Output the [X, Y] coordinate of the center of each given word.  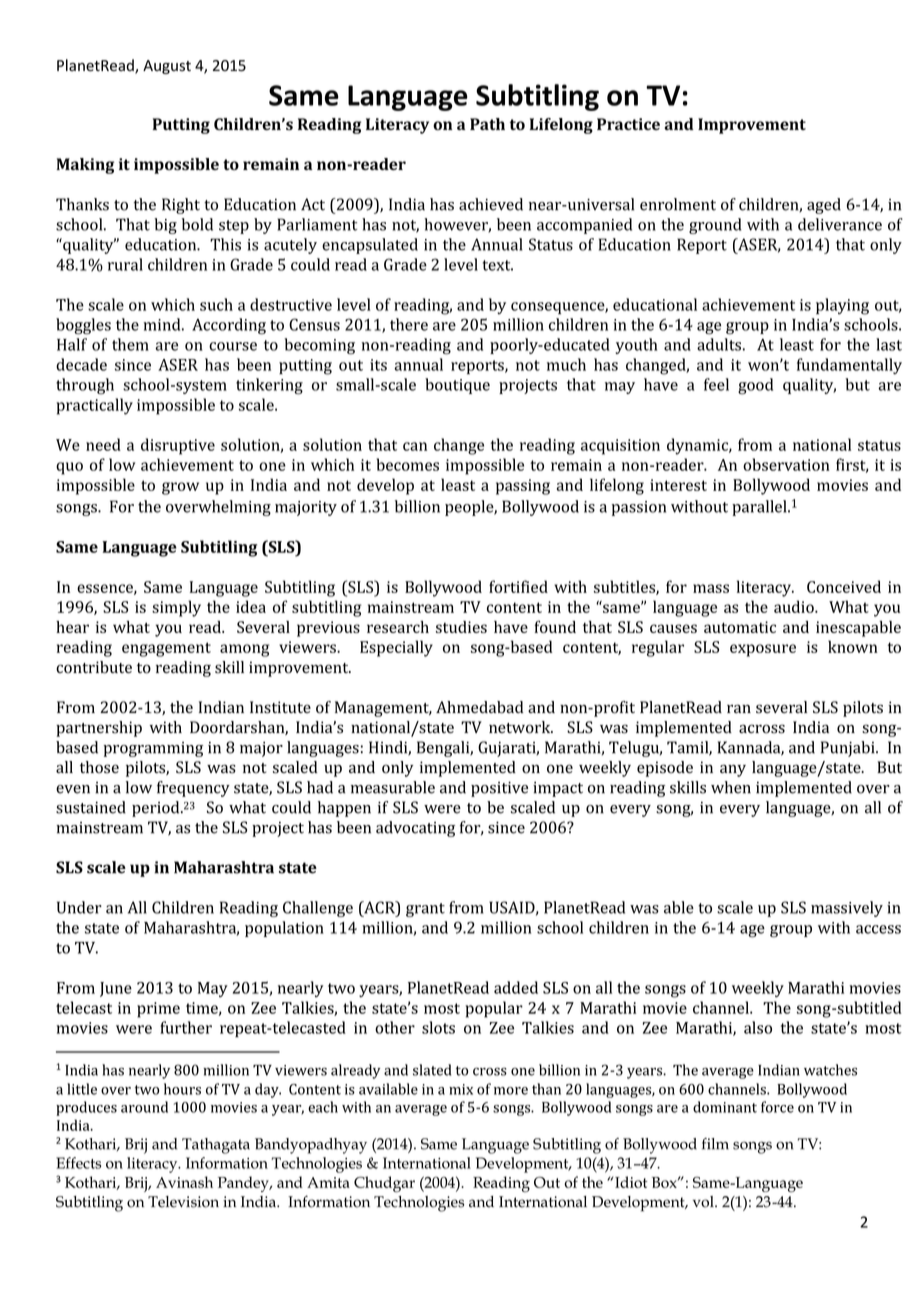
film [715, 1144]
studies [461, 627]
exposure [763, 650]
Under [79, 907]
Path [487, 124]
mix [461, 1089]
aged [824, 206]
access [878, 929]
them [130, 344]
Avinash [184, 1182]
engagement [166, 649]
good [755, 386]
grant [425, 910]
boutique [457, 386]
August [167, 67]
